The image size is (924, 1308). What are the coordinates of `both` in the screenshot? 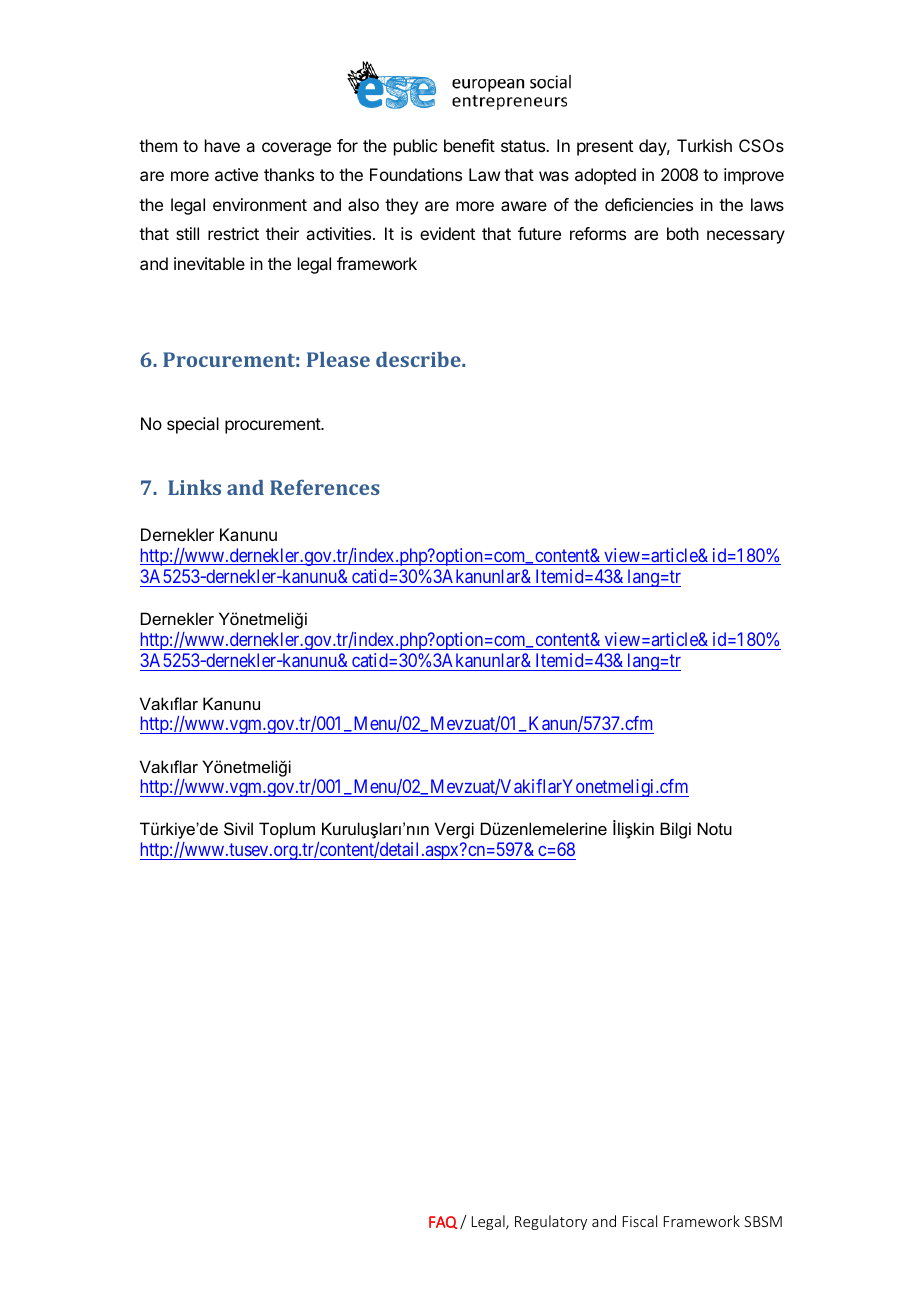 It's located at (683, 233).
